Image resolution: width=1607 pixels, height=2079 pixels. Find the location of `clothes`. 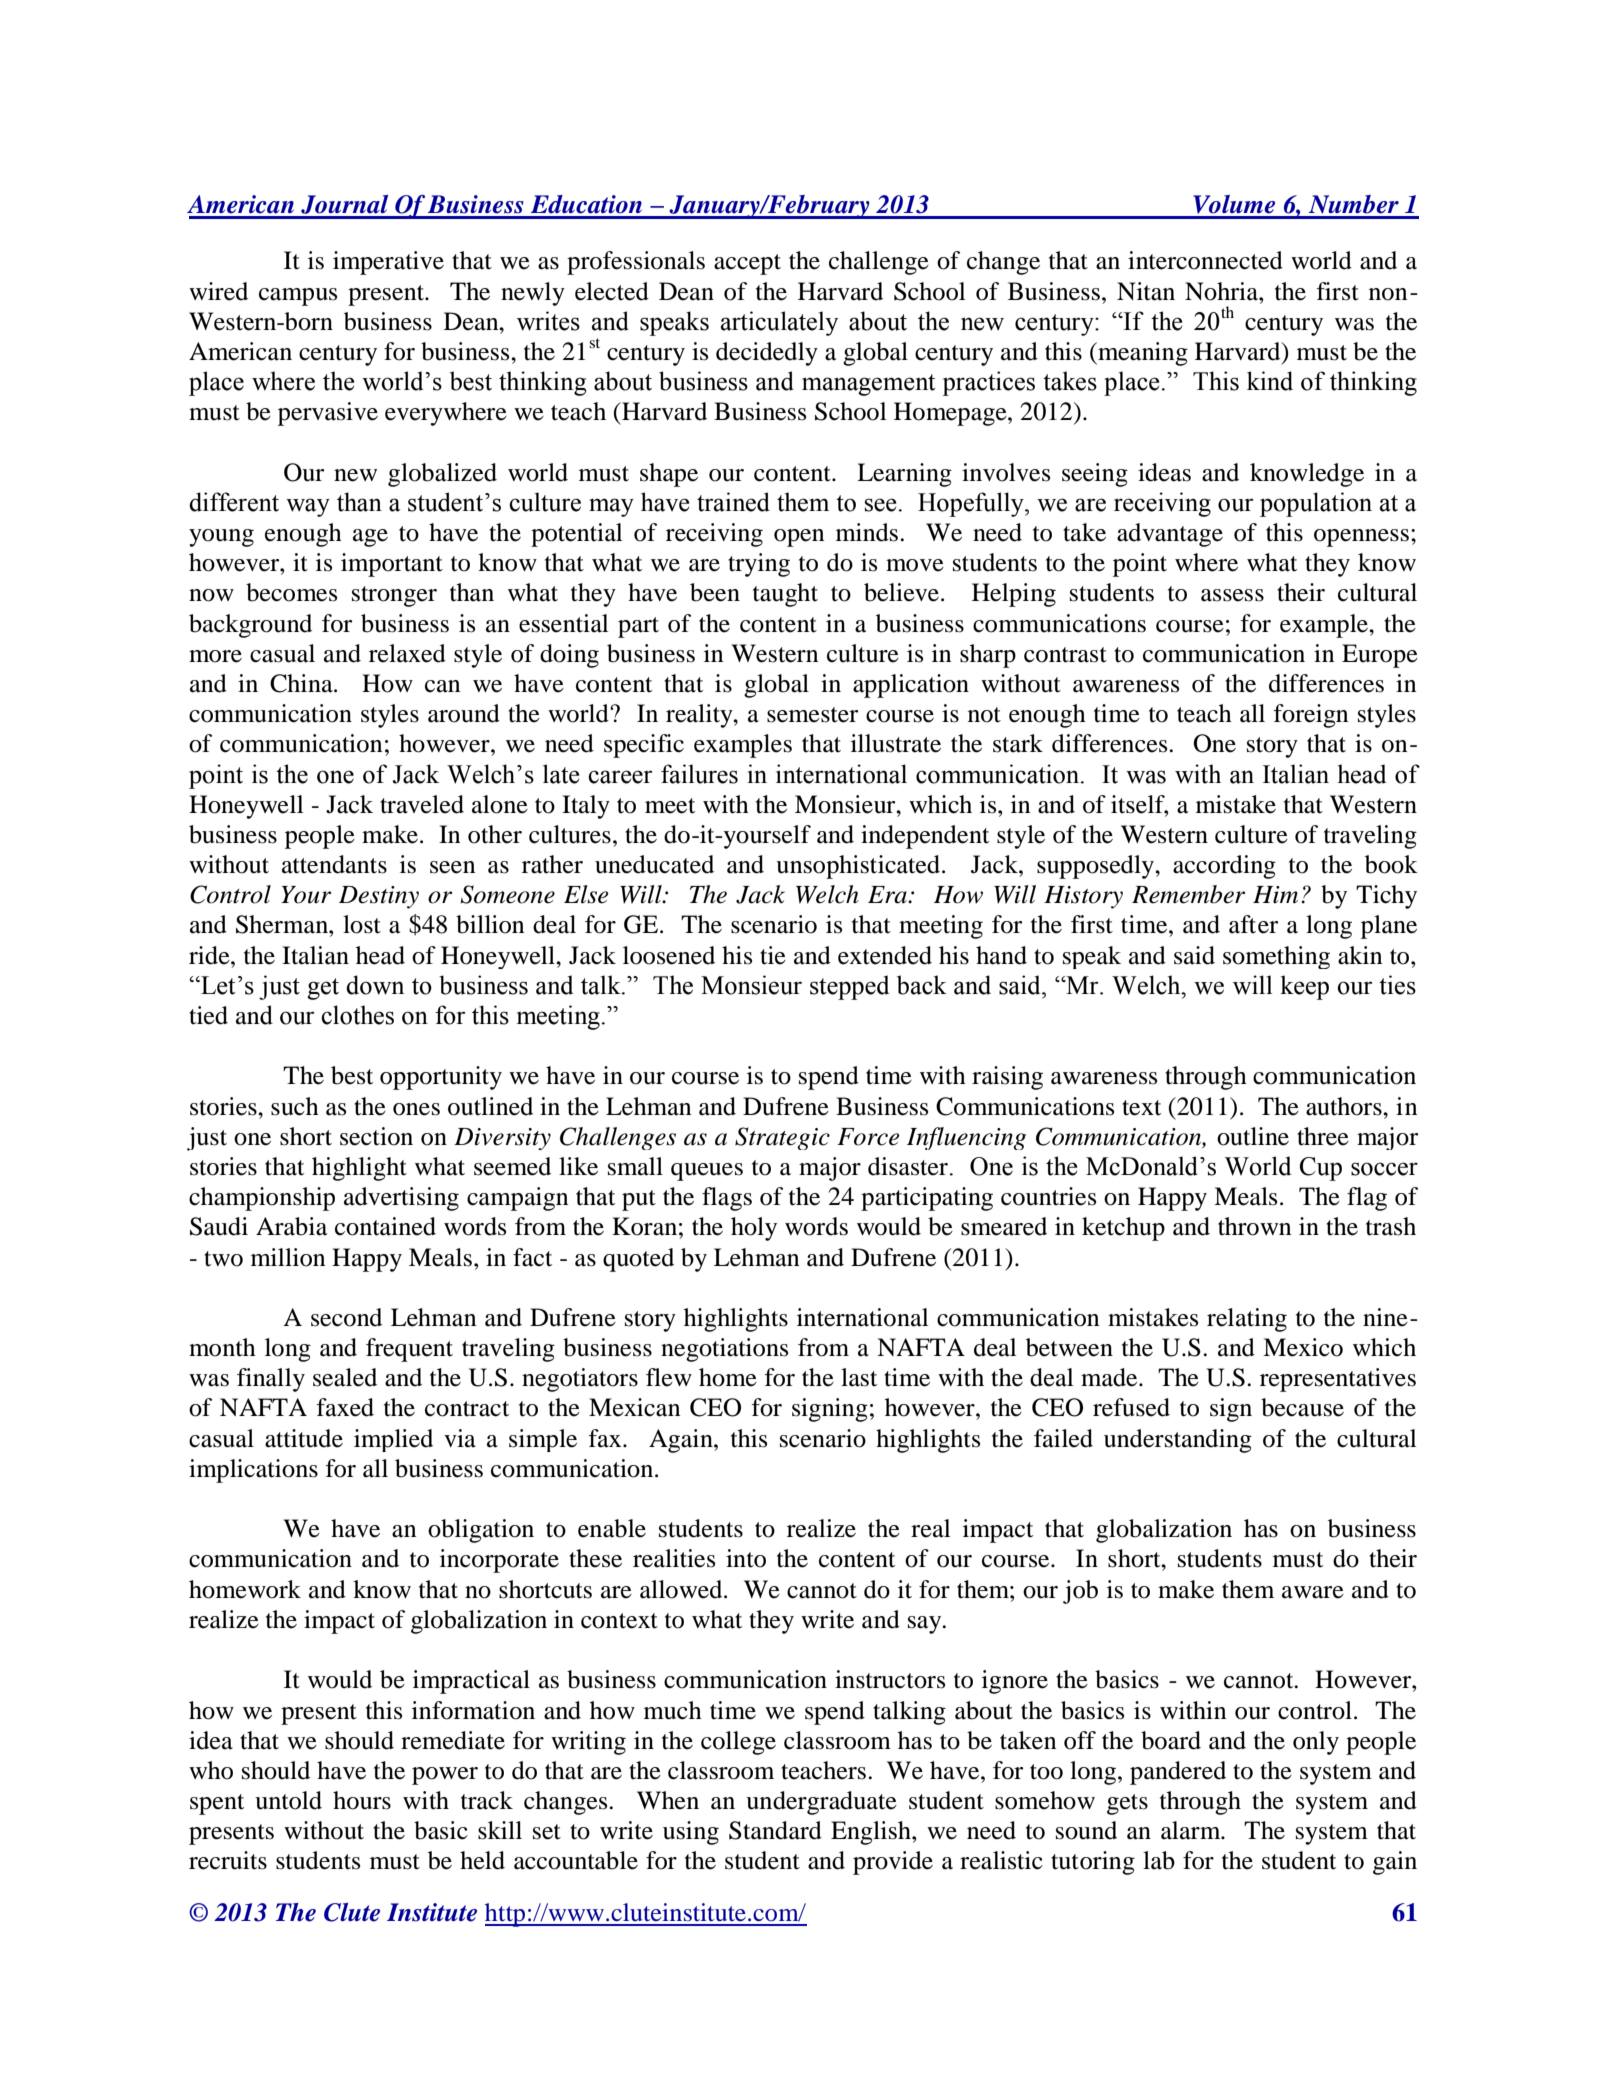

clothes is located at coordinates (357, 1015).
